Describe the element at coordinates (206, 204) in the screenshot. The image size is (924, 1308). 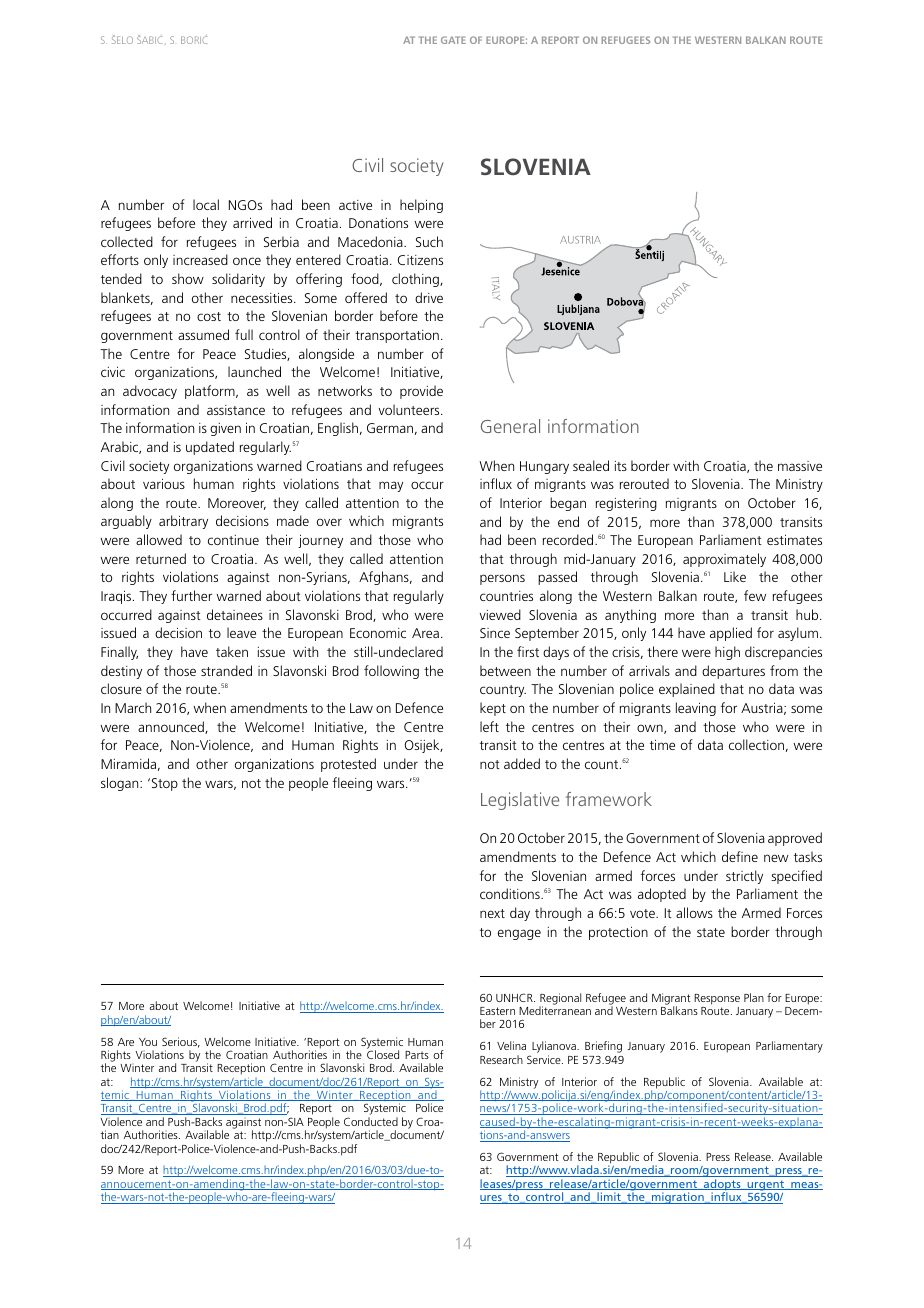
I see `local` at that location.
